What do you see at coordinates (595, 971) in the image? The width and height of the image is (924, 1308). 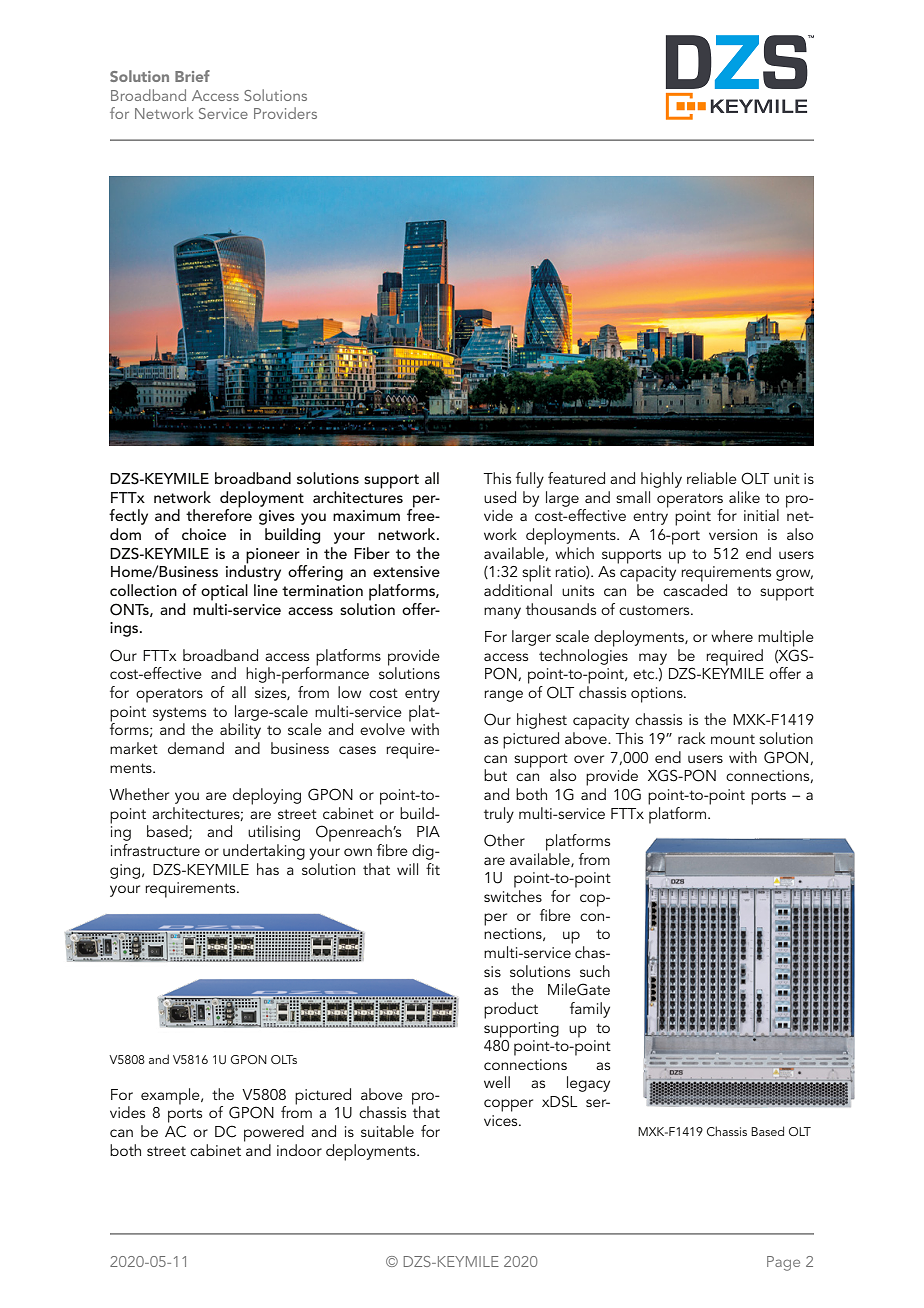 I see `such` at bounding box center [595, 971].
